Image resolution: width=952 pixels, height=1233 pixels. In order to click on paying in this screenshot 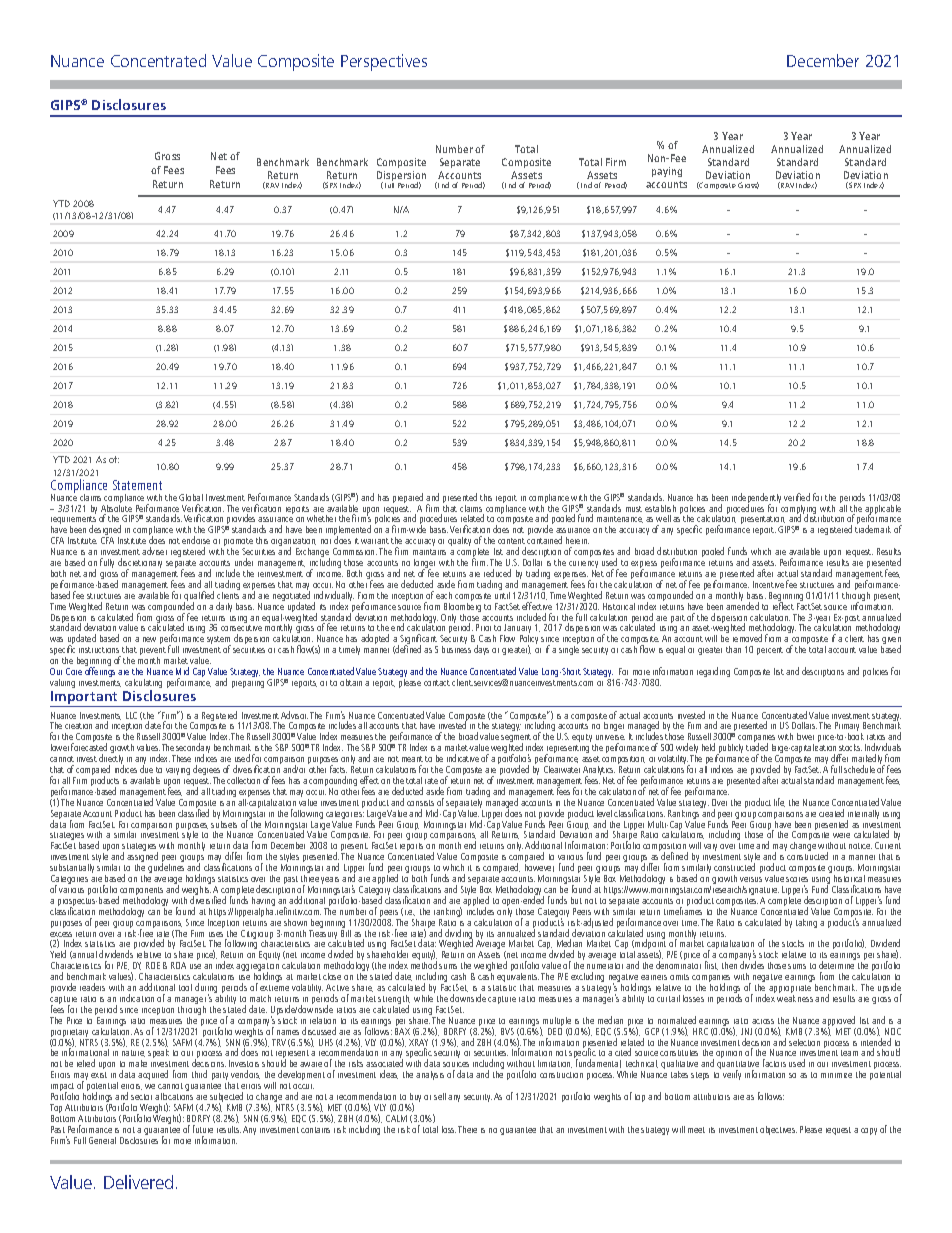, I will do `click(667, 172)`.
